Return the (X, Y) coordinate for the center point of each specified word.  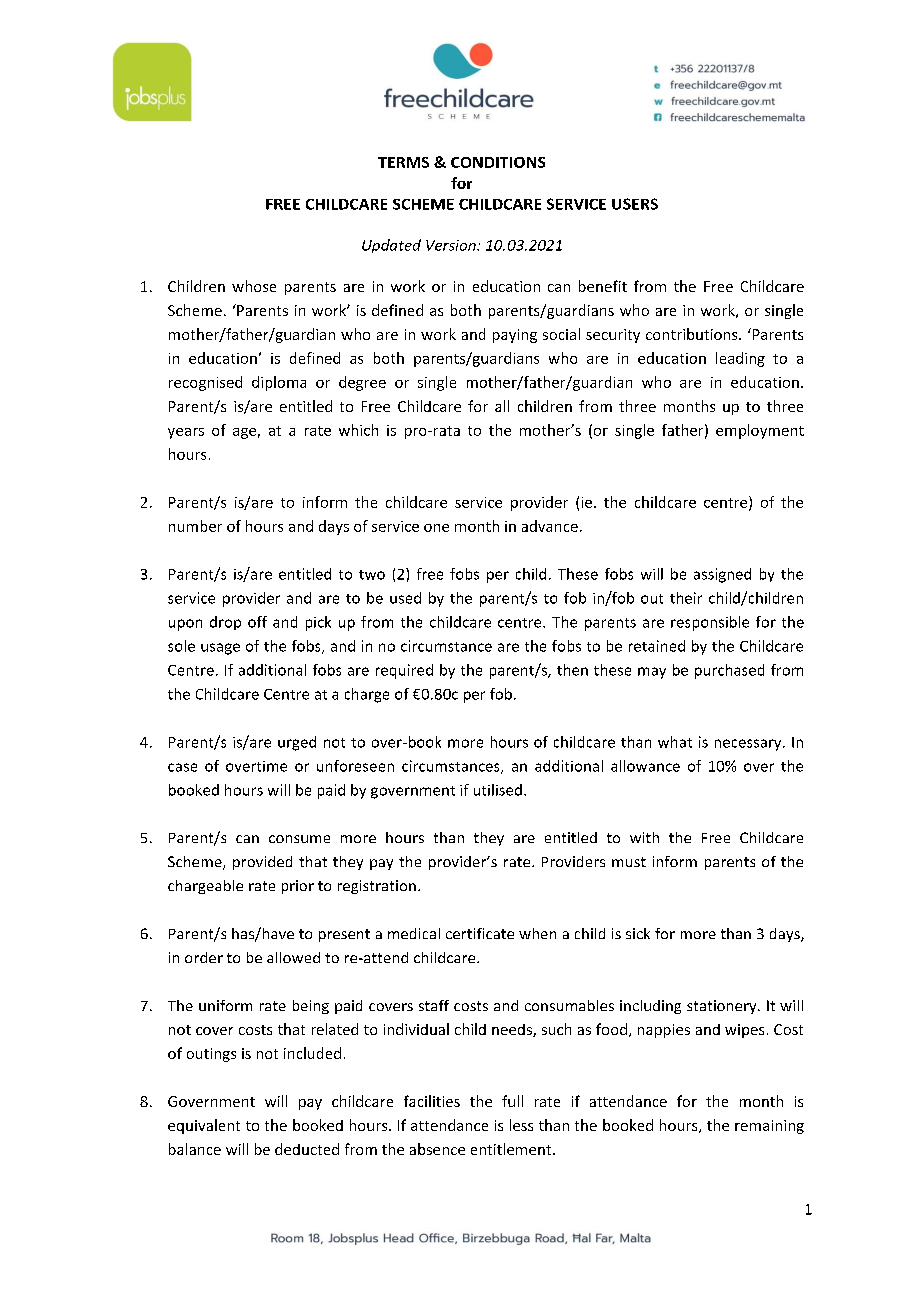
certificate (480, 933)
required (404, 671)
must (629, 862)
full (512, 1101)
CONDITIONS (498, 162)
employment (760, 431)
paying (515, 336)
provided (262, 863)
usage (220, 649)
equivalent (204, 1126)
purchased (729, 671)
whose (254, 286)
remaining (769, 1127)
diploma (279, 383)
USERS (635, 204)
